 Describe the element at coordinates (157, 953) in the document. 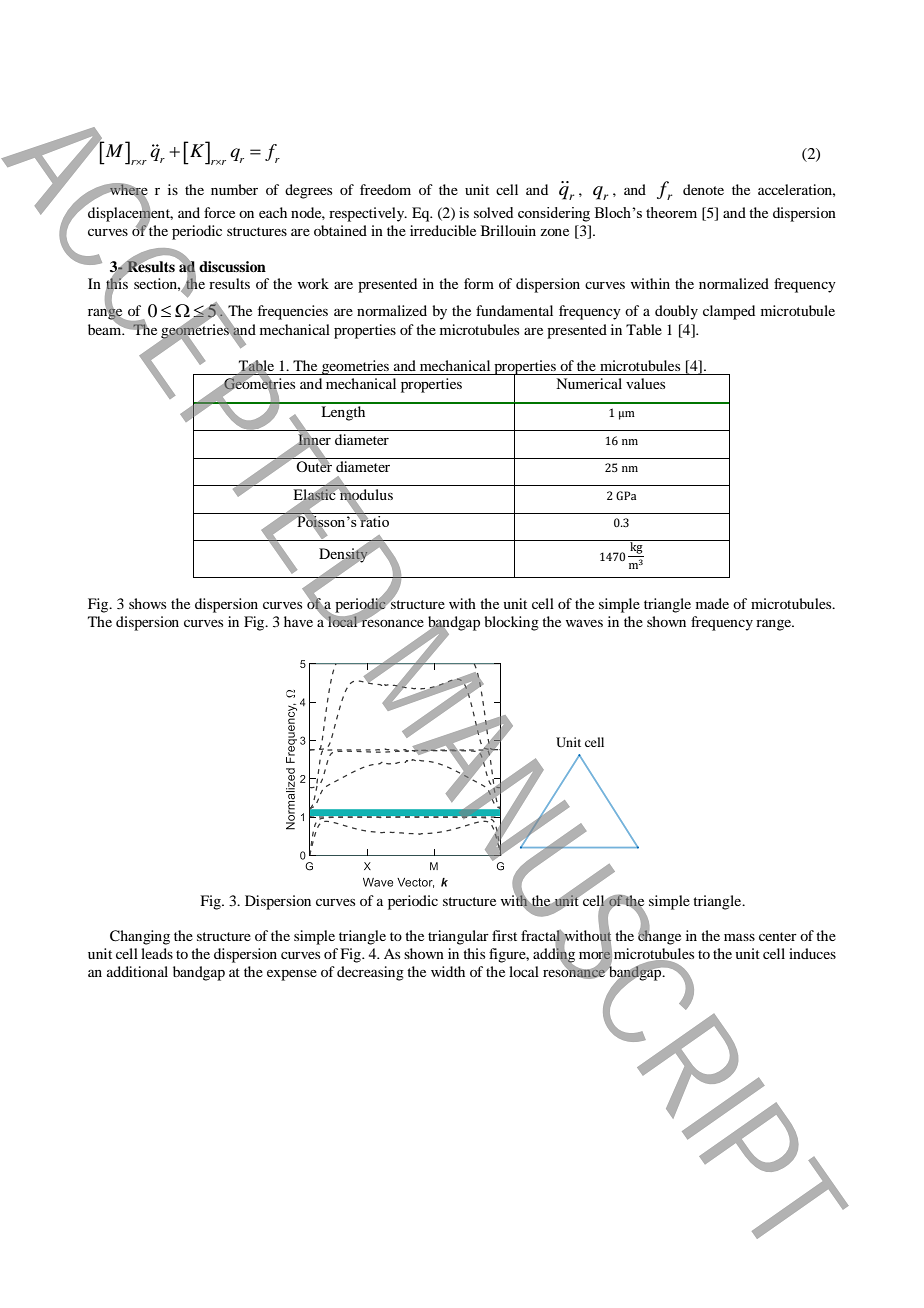

I see `leads` at that location.
